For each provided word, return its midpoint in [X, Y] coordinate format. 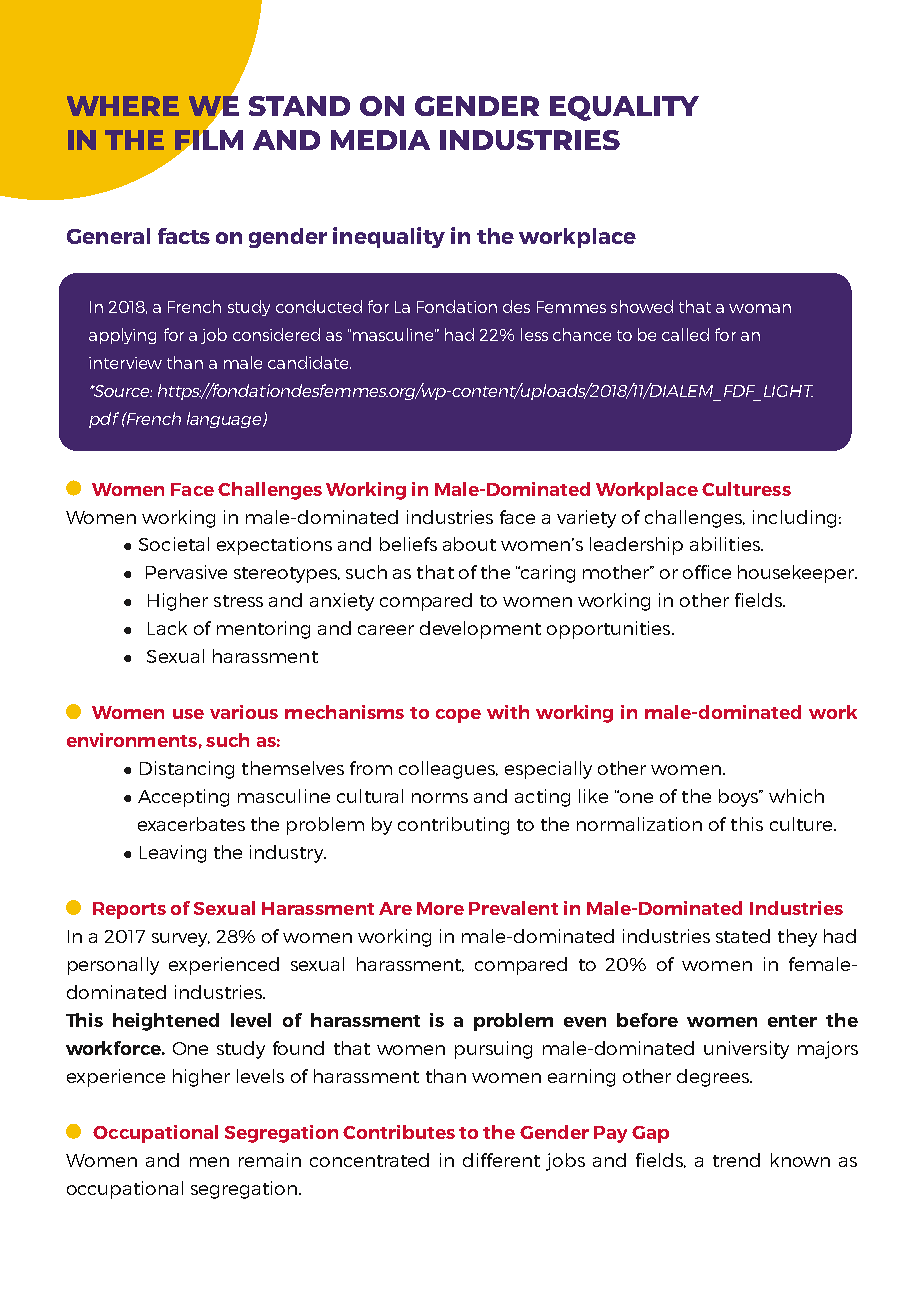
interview [125, 363]
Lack [167, 628]
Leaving [173, 854]
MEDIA [380, 140]
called [685, 334]
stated [743, 936]
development [480, 630]
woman [760, 308]
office [707, 572]
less [534, 334]
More [440, 908]
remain [270, 1160]
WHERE [123, 106]
